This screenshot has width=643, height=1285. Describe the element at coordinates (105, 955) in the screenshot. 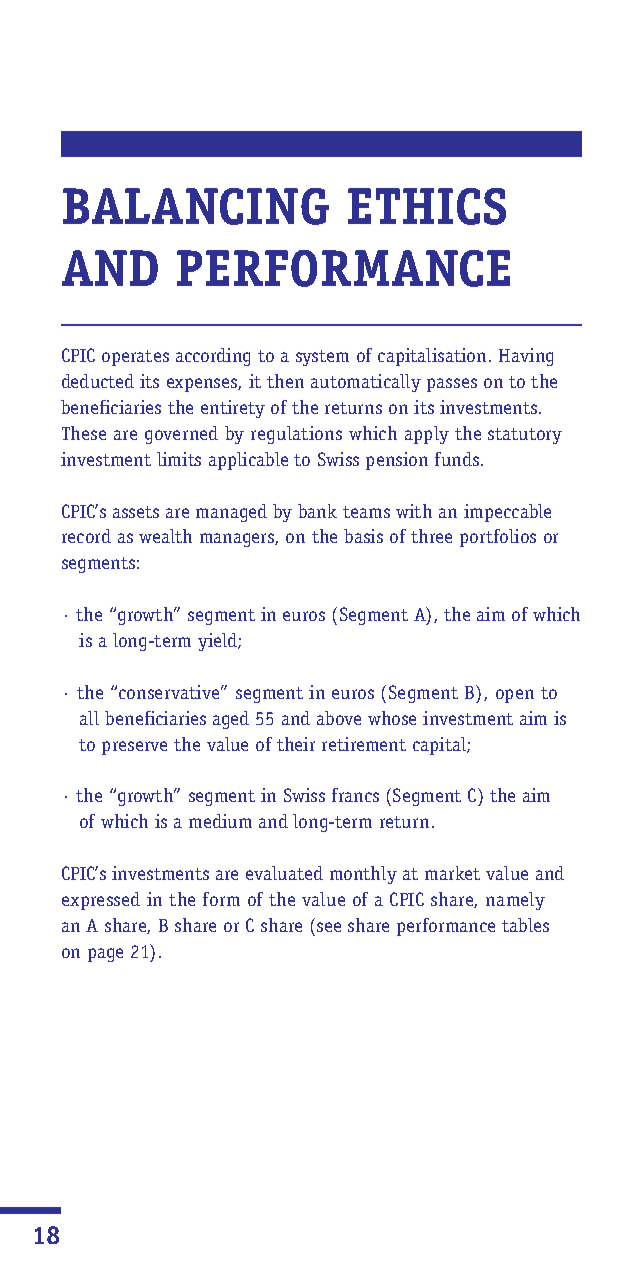

I see `page` at that location.
